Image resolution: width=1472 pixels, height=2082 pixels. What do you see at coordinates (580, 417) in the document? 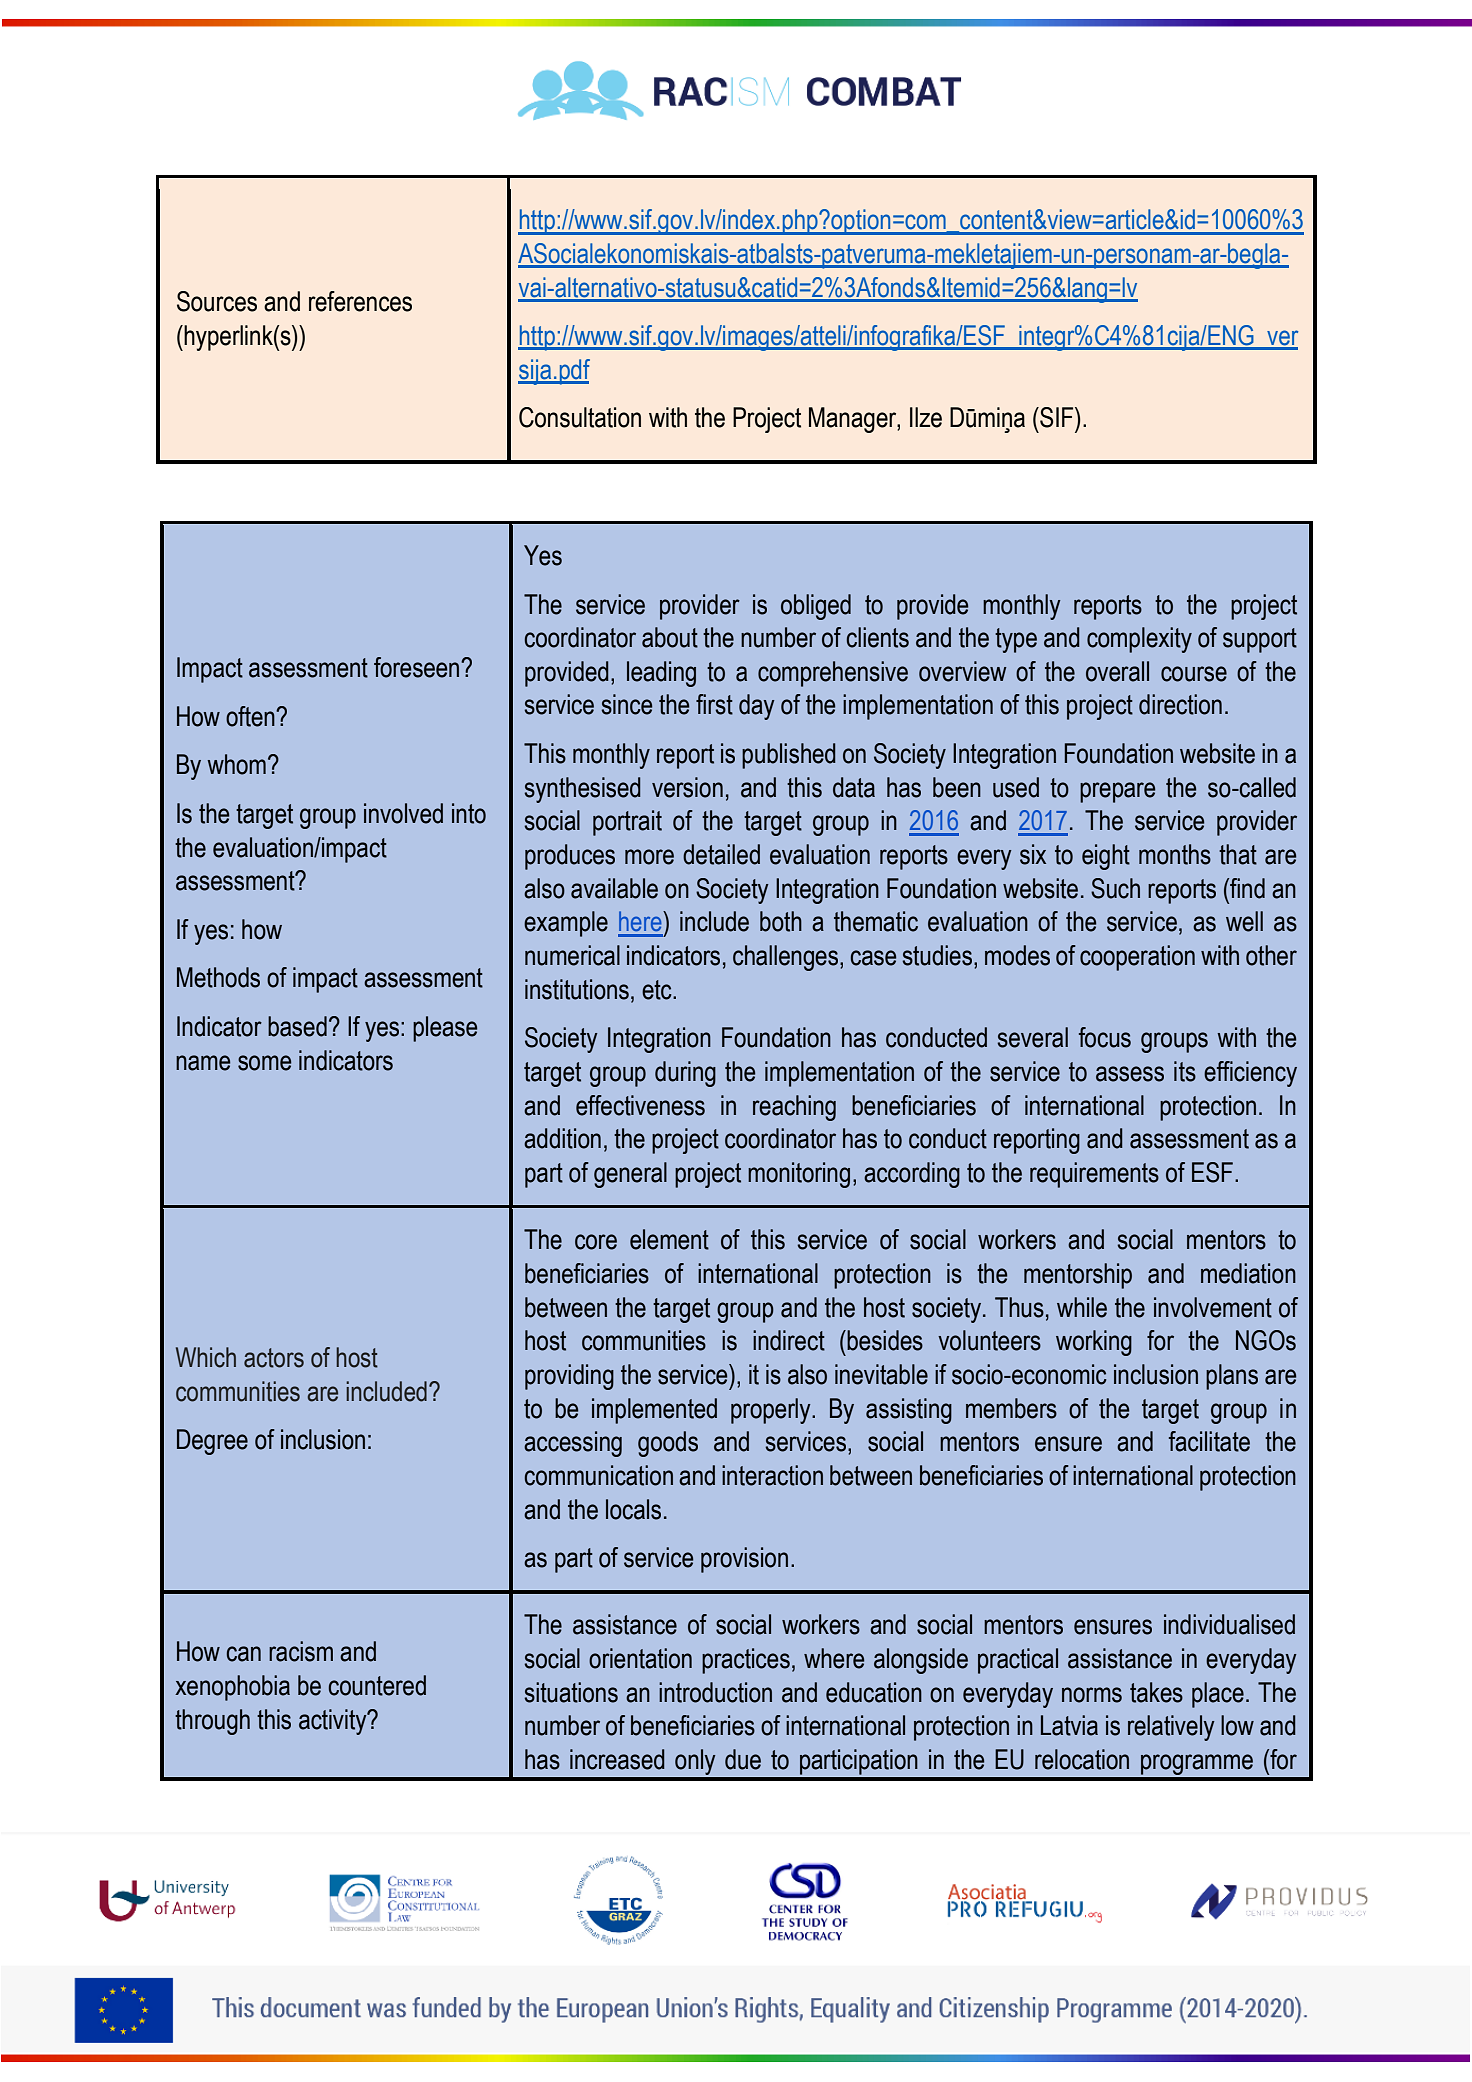
I see `Consultation` at bounding box center [580, 417].
